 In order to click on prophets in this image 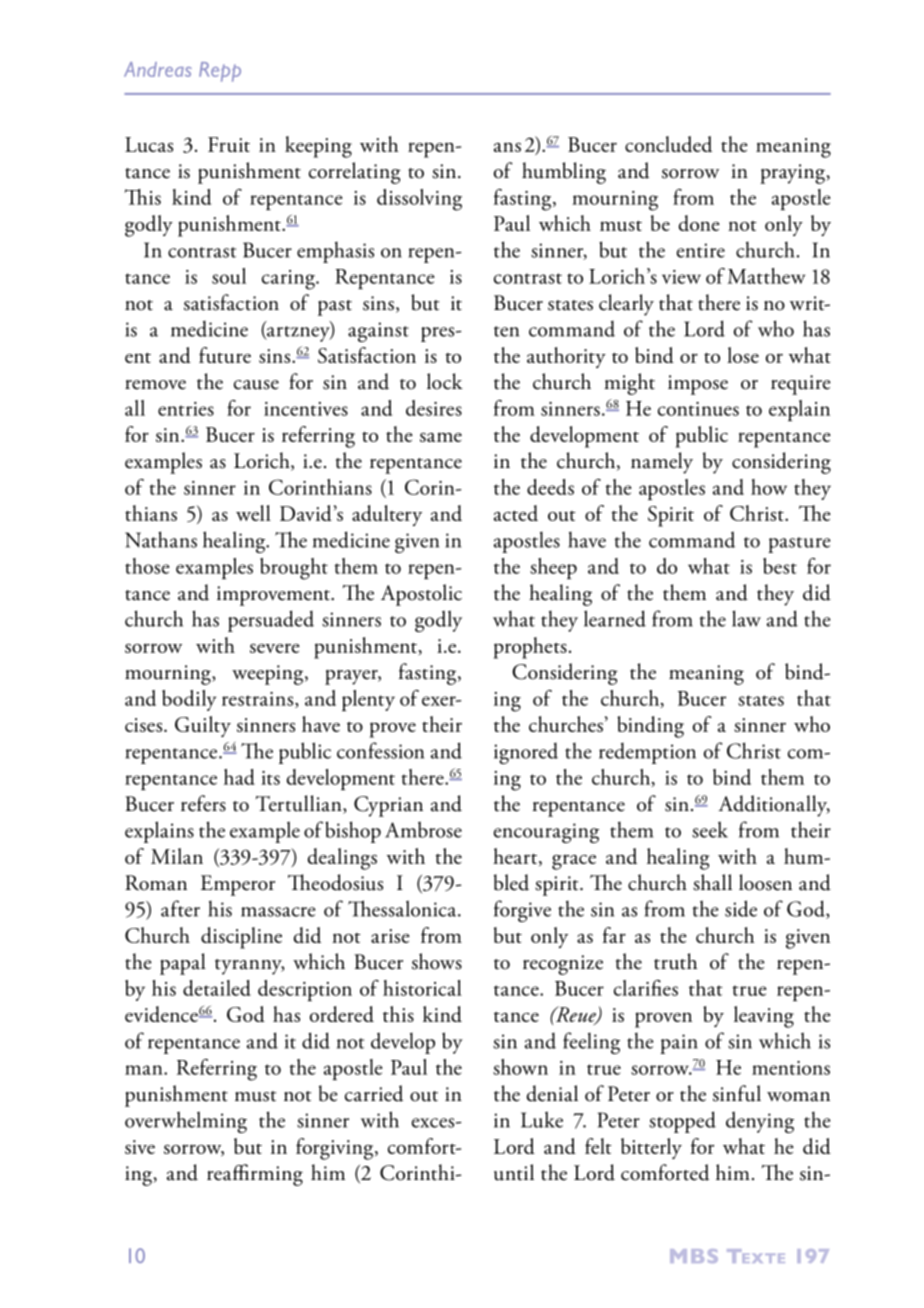, I will do `click(530, 648)`.
